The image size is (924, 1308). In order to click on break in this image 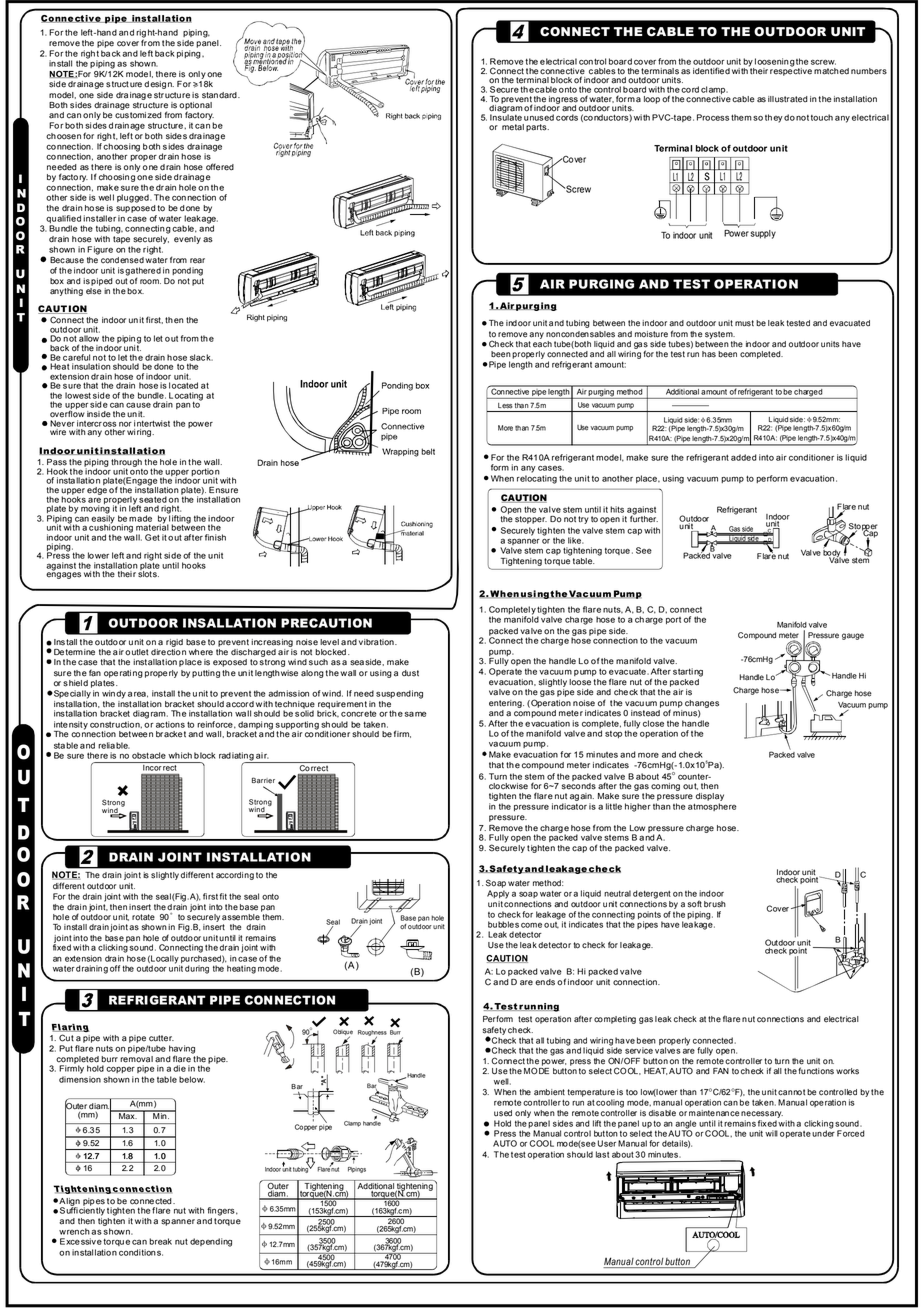, I will do `click(160, 1241)`.
